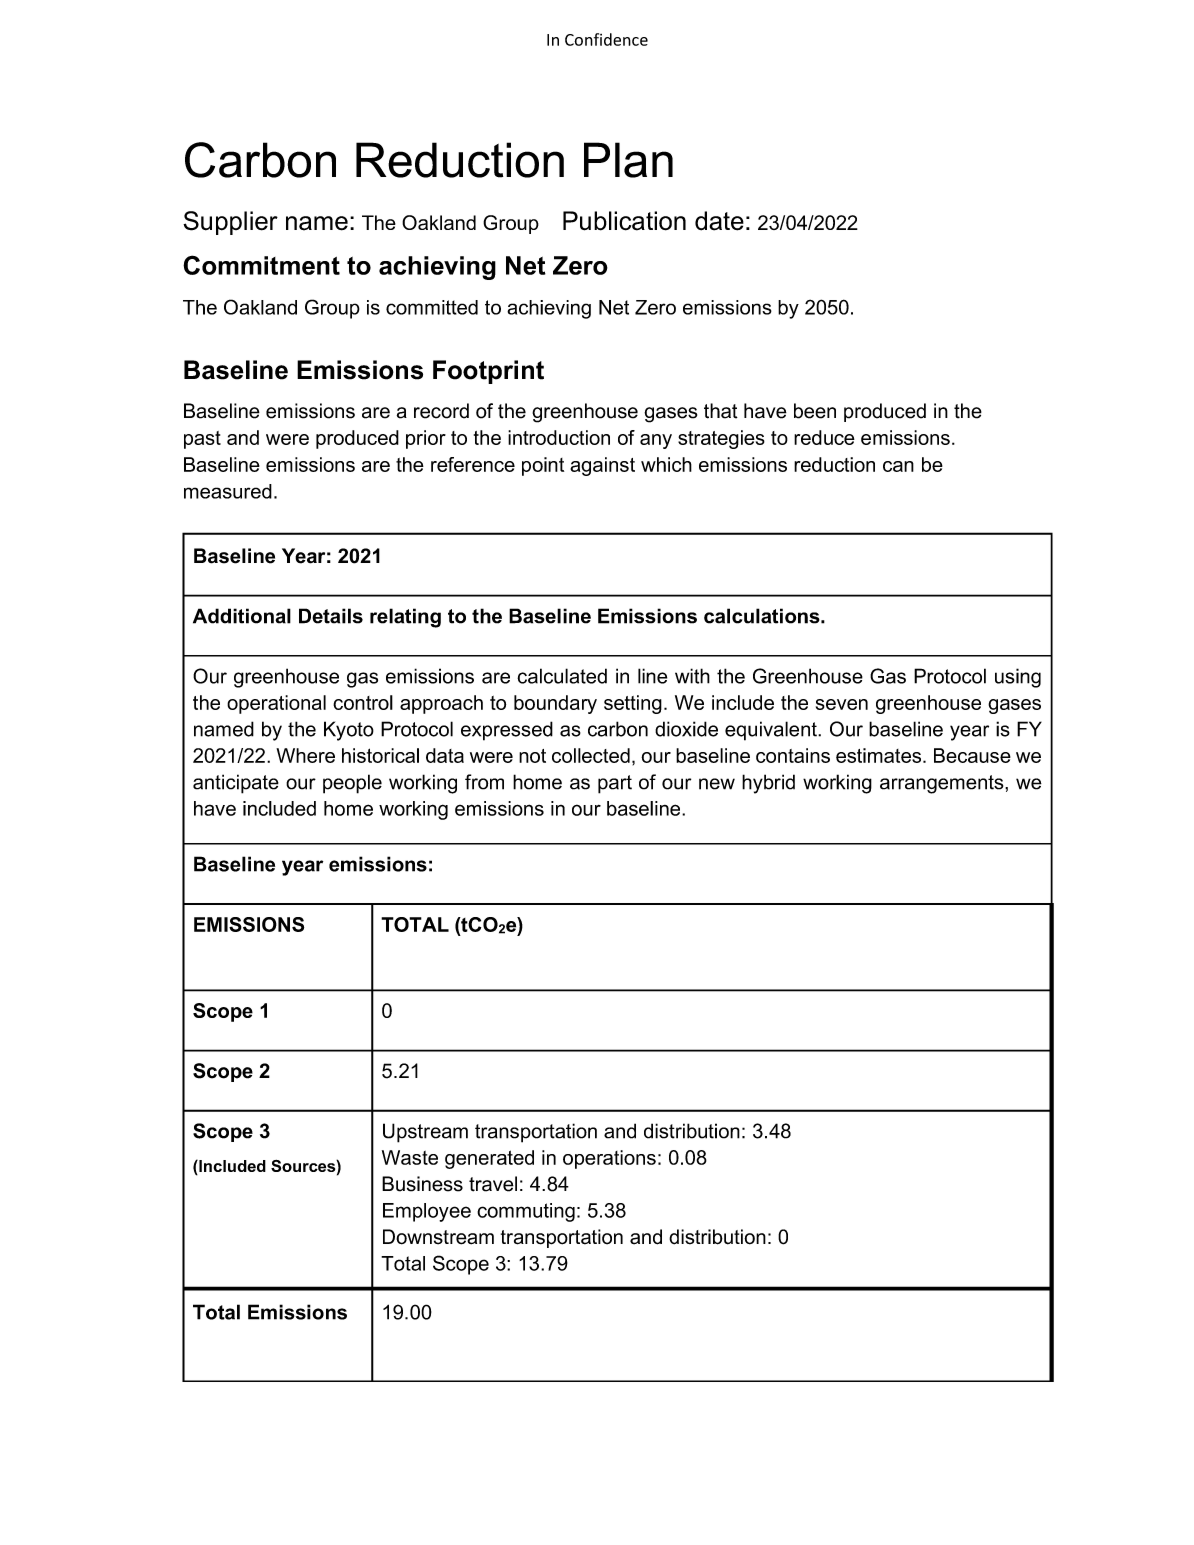  What do you see at coordinates (230, 223) in the screenshot?
I see `Supplier` at bounding box center [230, 223].
